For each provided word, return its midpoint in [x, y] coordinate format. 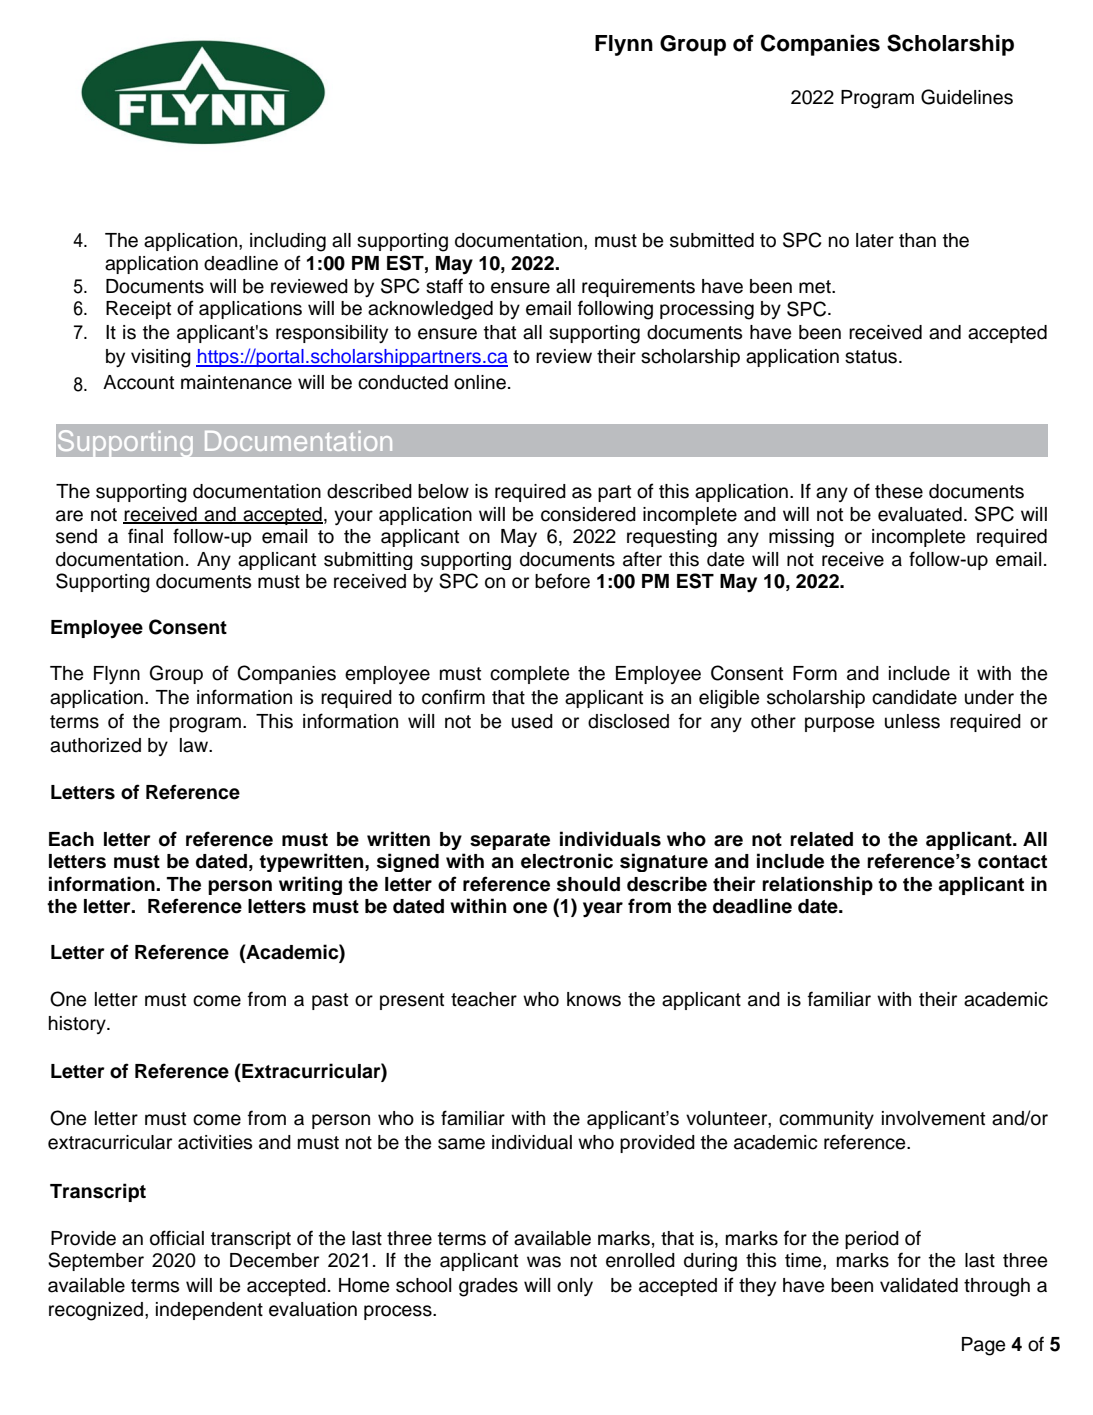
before [562, 581]
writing [310, 885]
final [145, 536]
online [480, 382]
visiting [161, 358]
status [872, 357]
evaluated [920, 514]
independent [209, 1311]
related [821, 839]
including [288, 242]
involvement [933, 1118]
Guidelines [967, 97]
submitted [712, 240]
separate [510, 841]
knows [594, 999]
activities [215, 1142]
